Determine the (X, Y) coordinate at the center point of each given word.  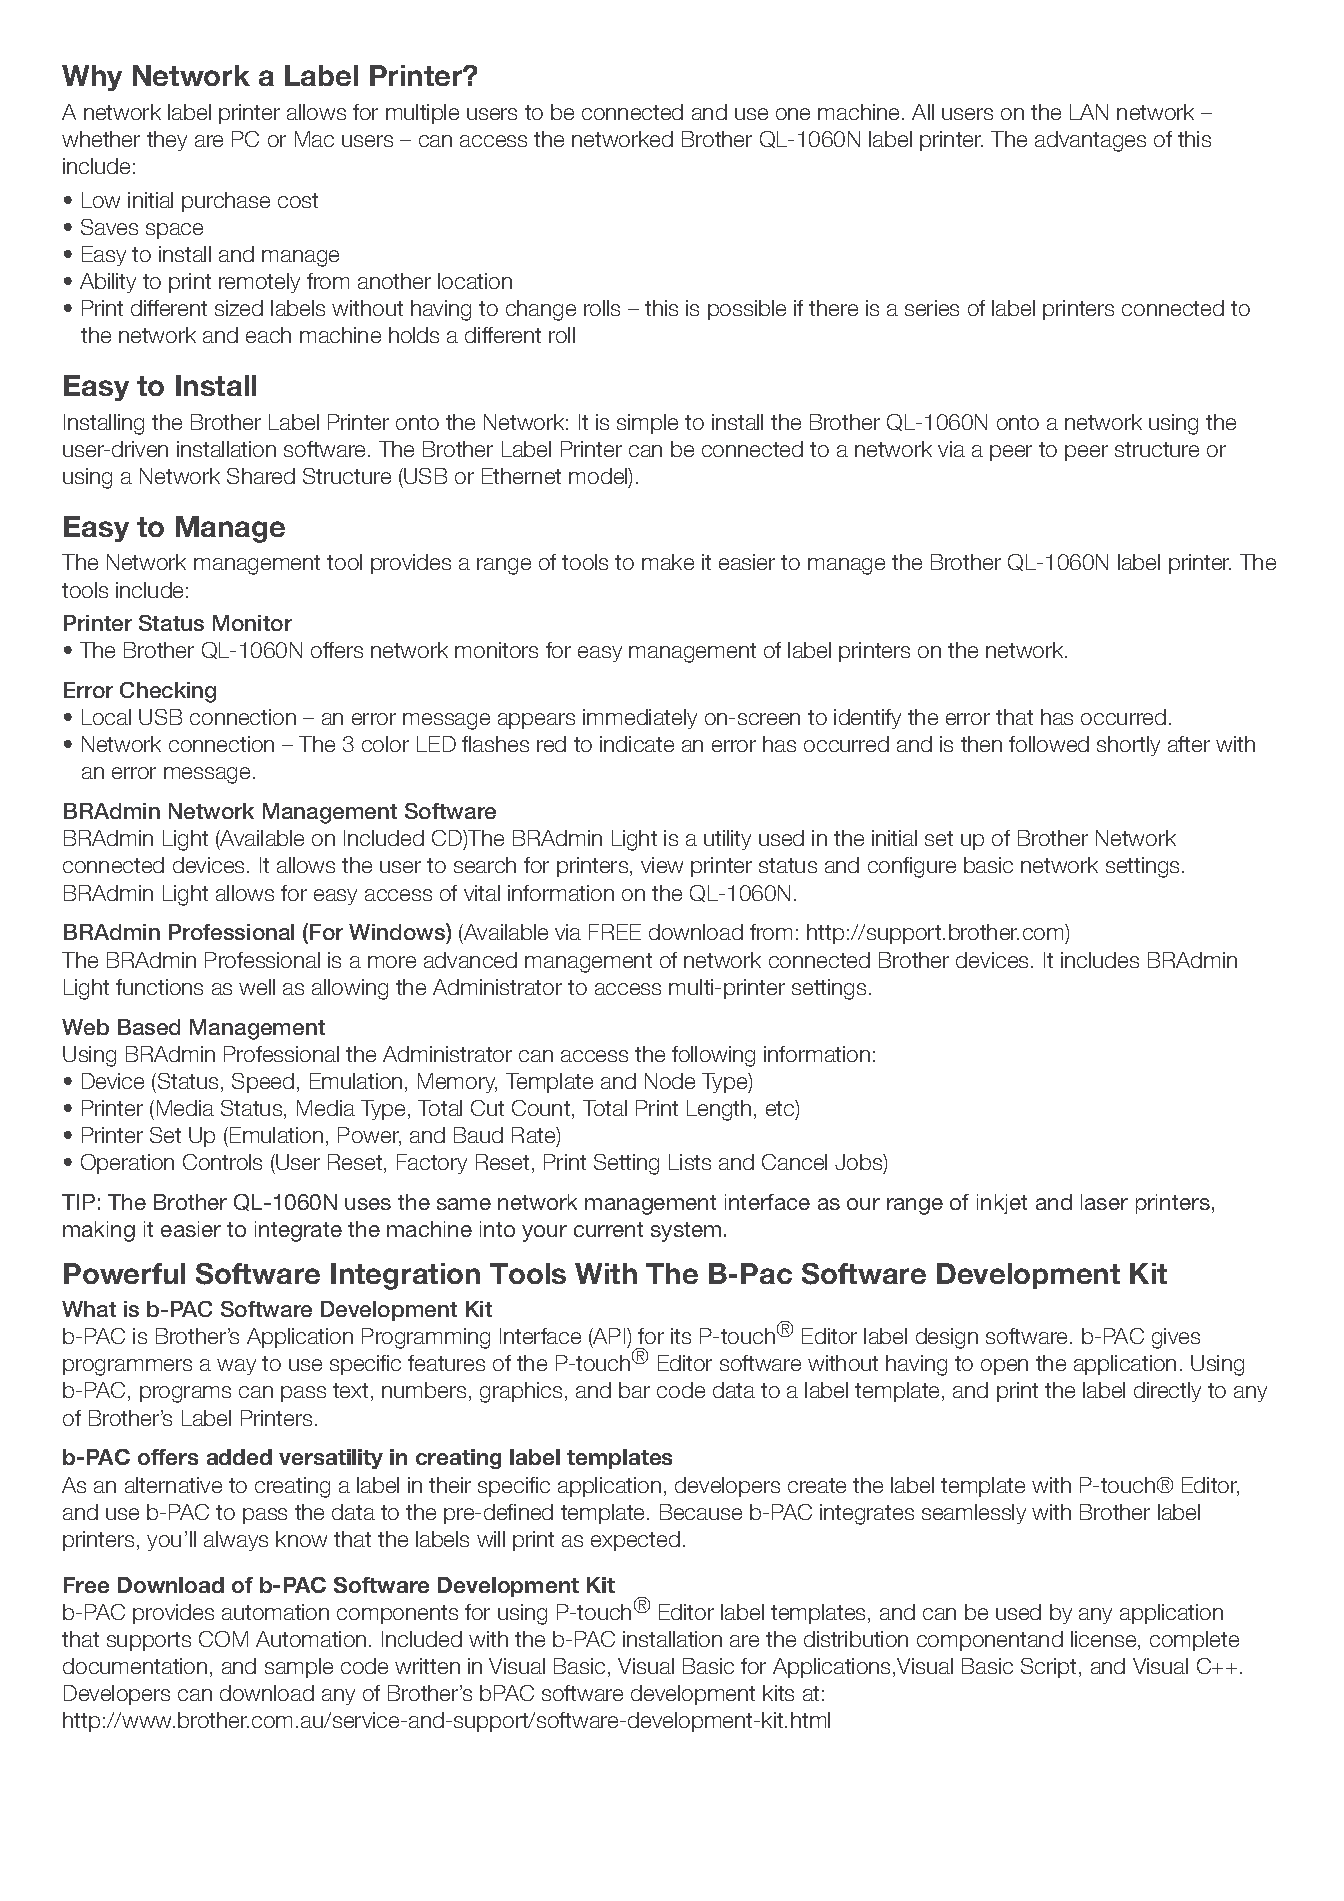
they (167, 141)
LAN (1089, 112)
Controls (222, 1162)
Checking (168, 692)
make (668, 562)
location (475, 281)
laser (1104, 1202)
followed (1049, 744)
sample (299, 1668)
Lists (690, 1162)
